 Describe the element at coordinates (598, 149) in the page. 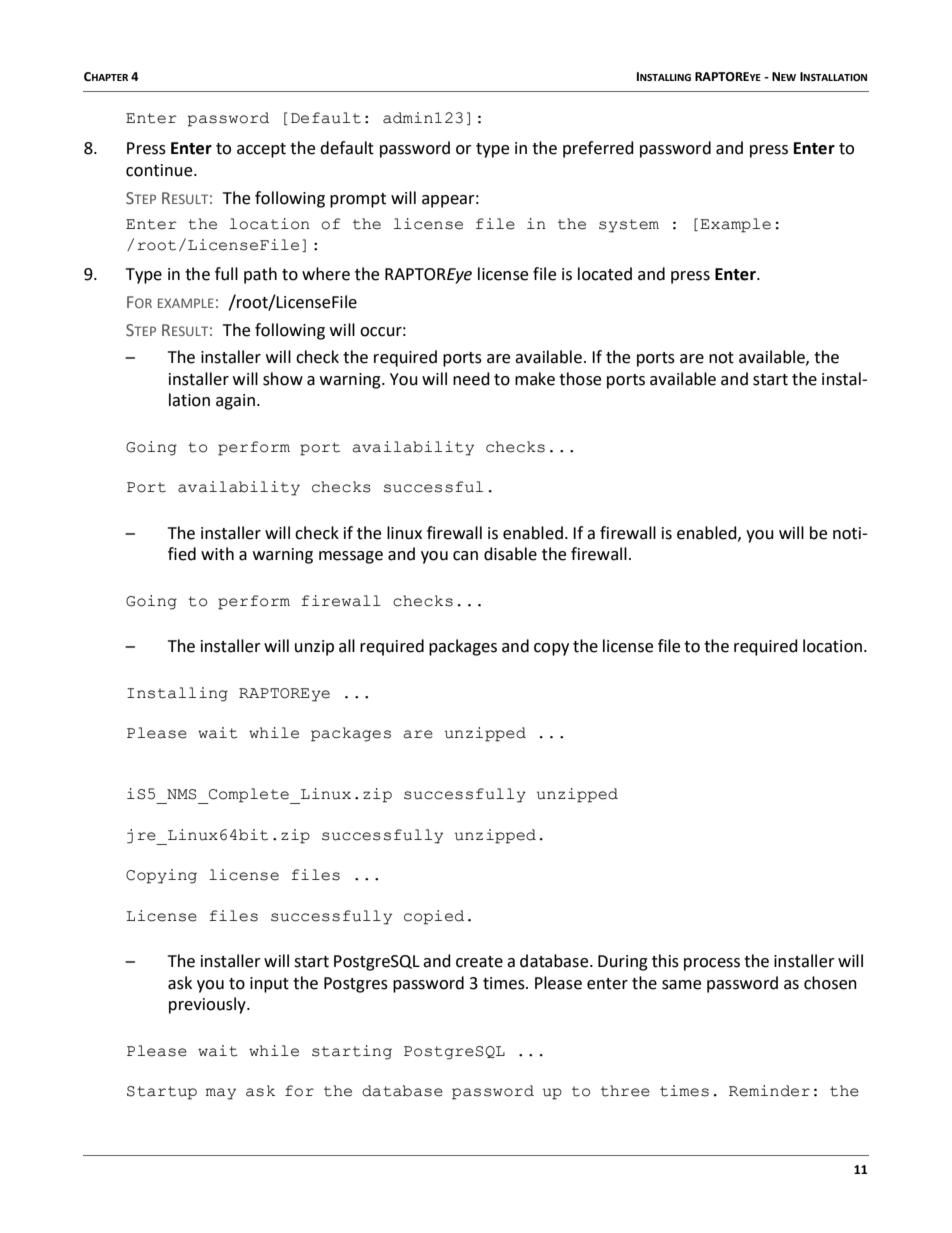

I see `preferred` at that location.
